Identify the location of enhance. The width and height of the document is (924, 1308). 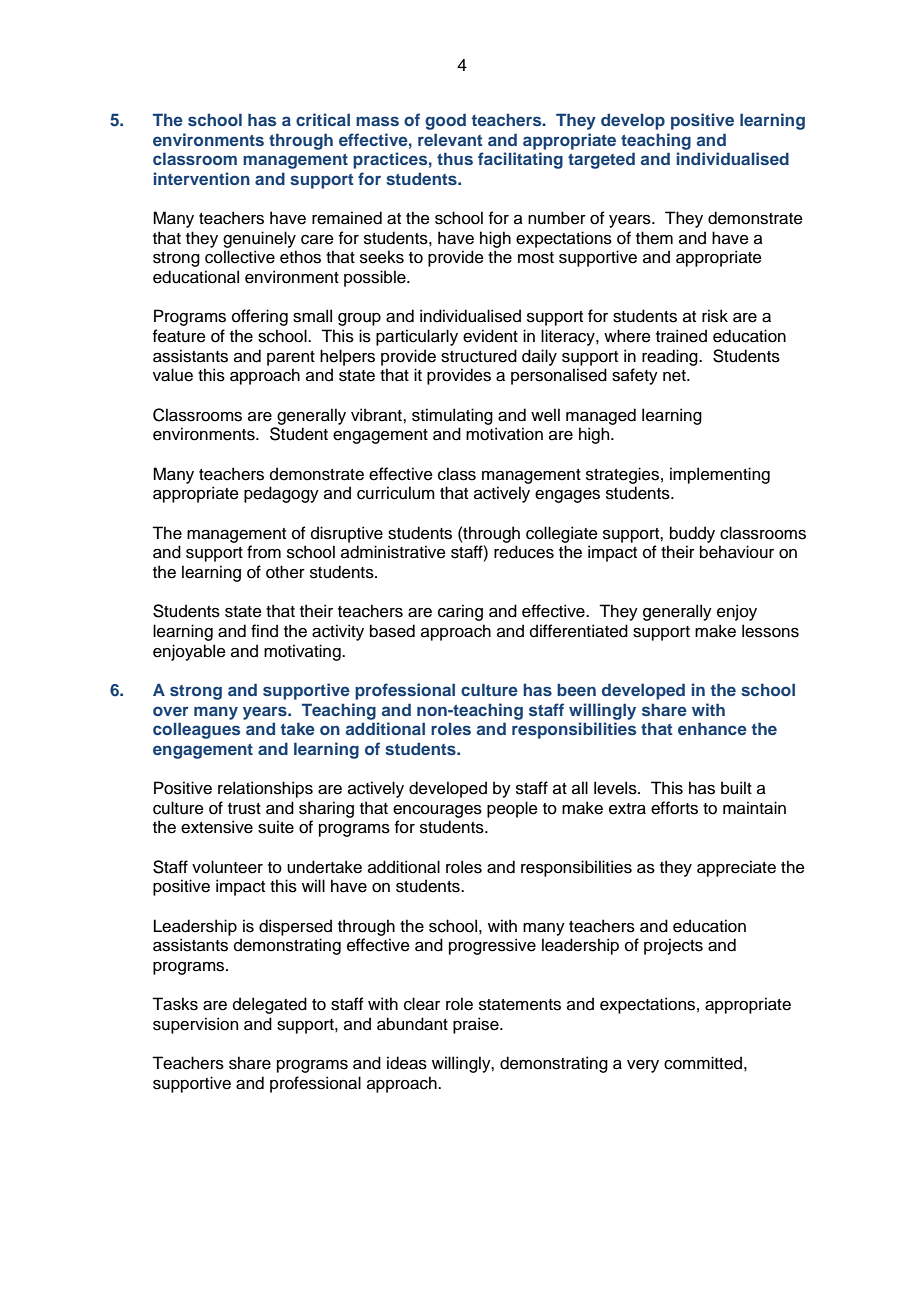
(712, 728).
